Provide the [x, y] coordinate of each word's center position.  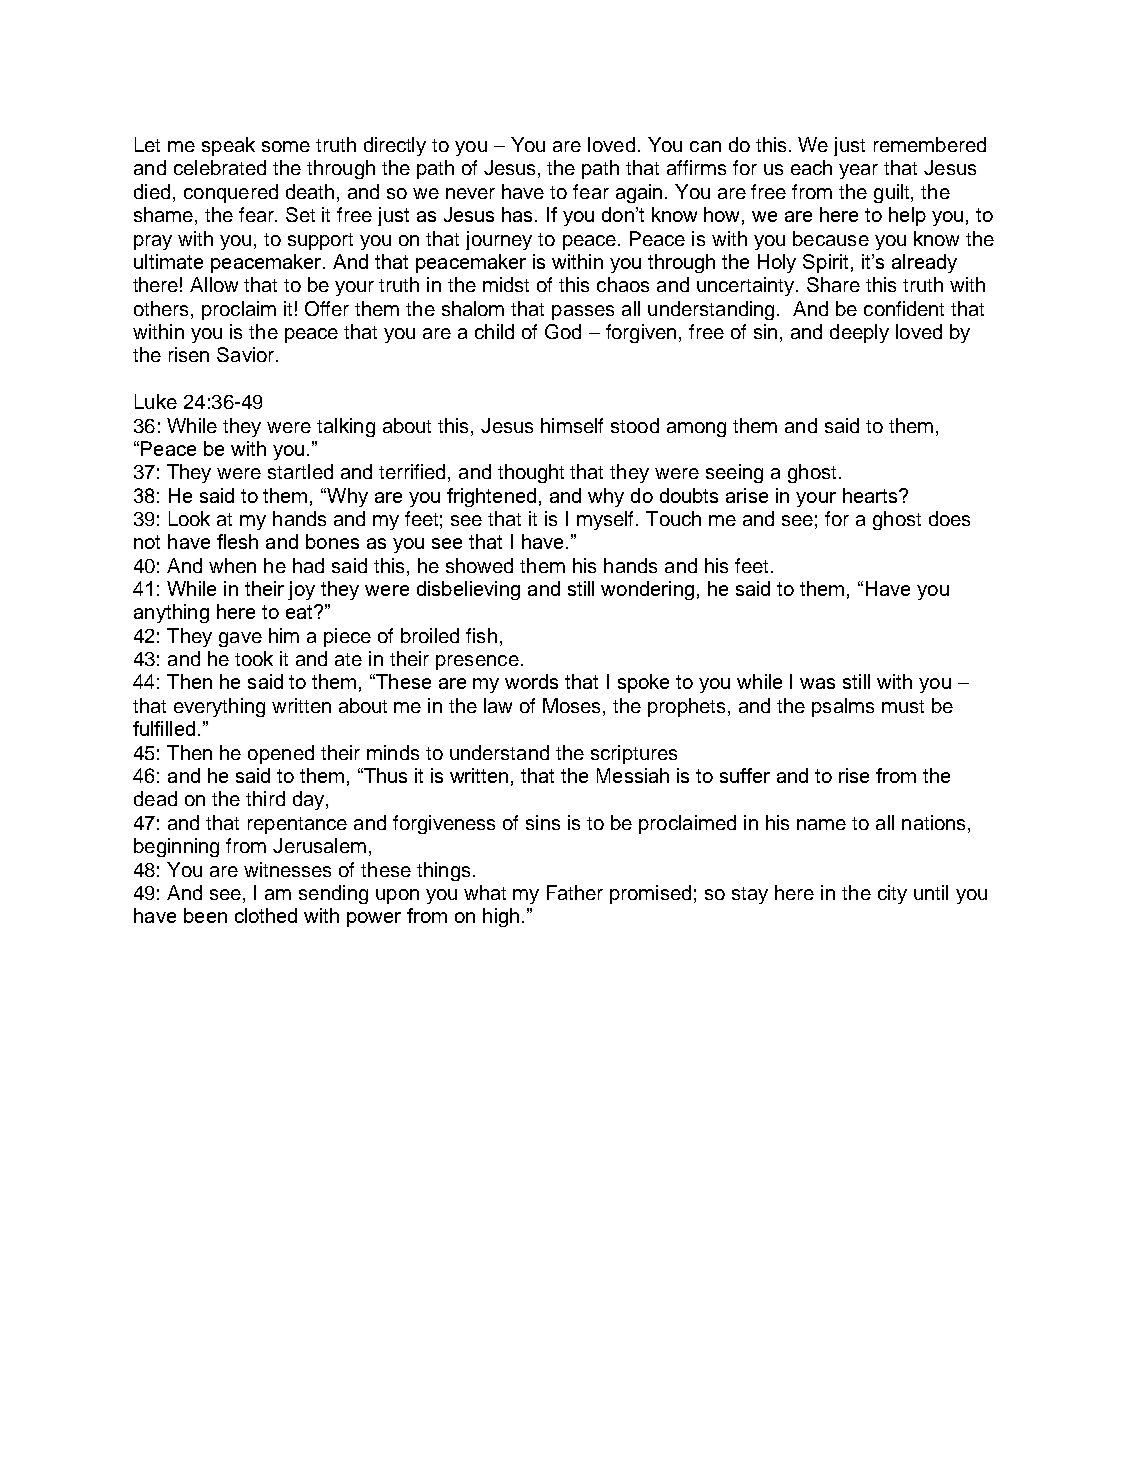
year [858, 171]
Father [575, 892]
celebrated [220, 167]
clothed [266, 915]
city [892, 894]
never [470, 193]
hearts [871, 495]
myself [607, 520]
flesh [237, 541]
